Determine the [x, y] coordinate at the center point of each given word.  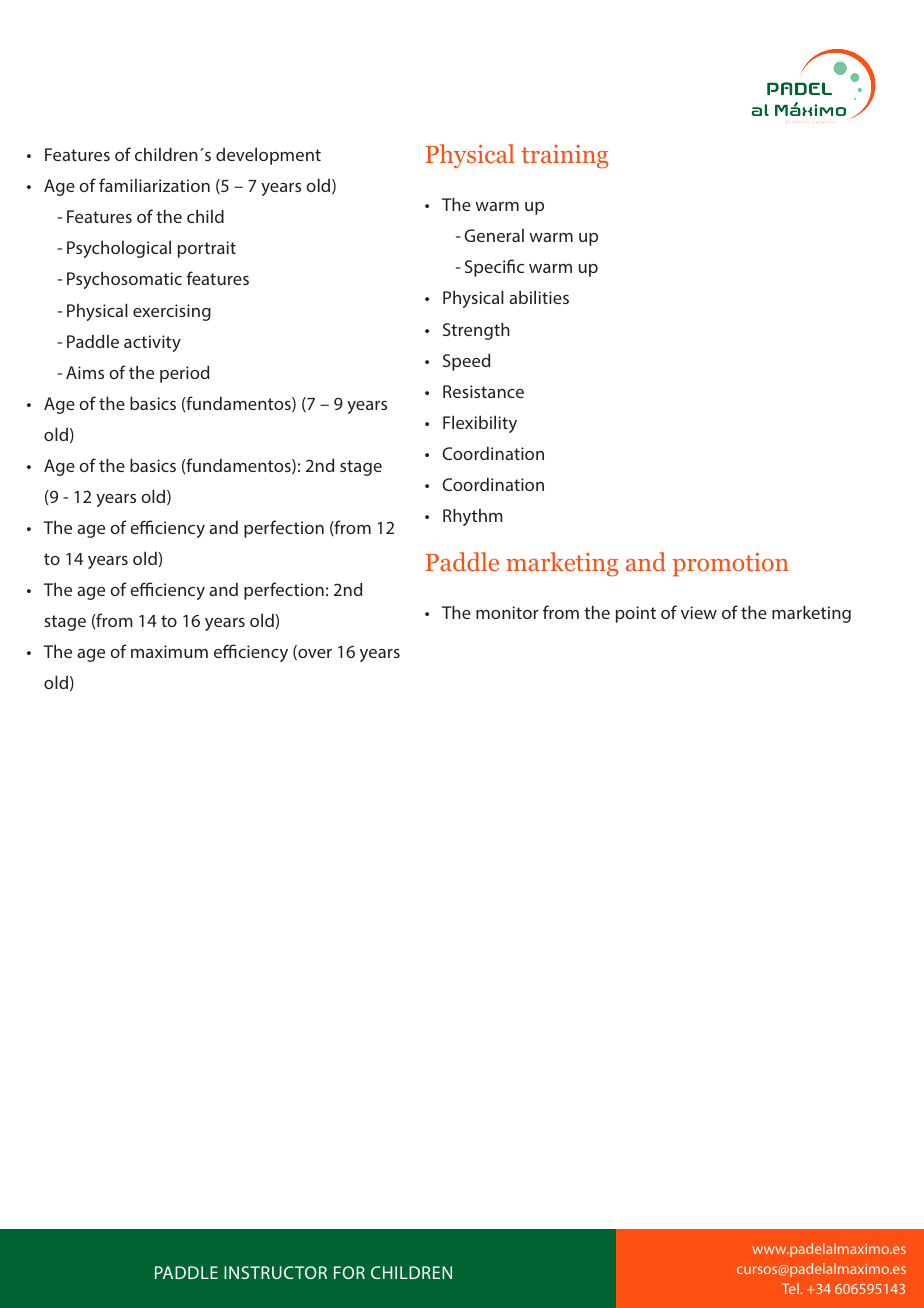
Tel [790, 1288]
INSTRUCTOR [275, 1272]
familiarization [154, 185]
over [314, 655]
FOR [349, 1272]
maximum [169, 651]
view [699, 612]
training [565, 157]
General [494, 235]
